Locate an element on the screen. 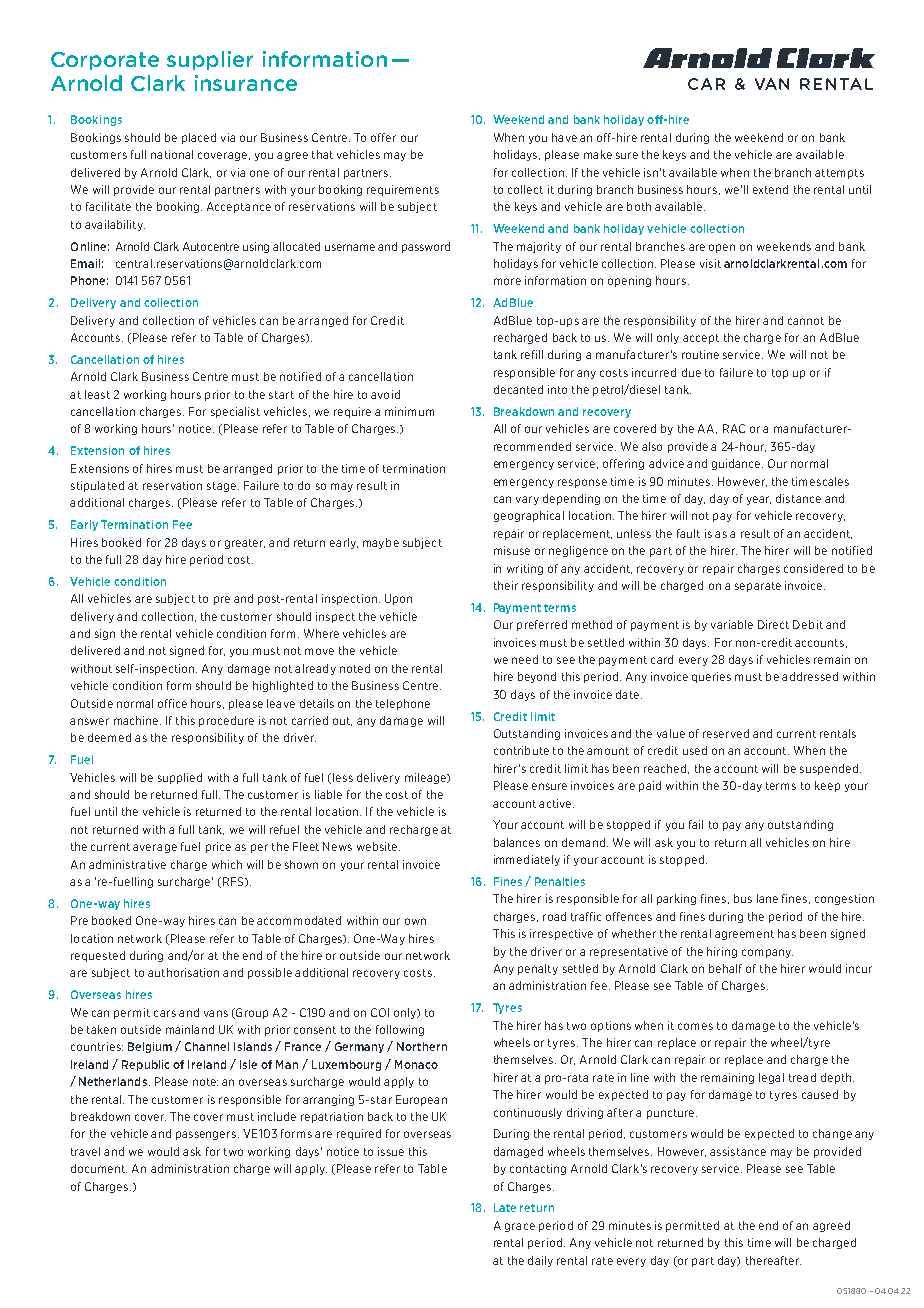 Image resolution: width=924 pixels, height=1308 pixels. office is located at coordinates (172, 703).
